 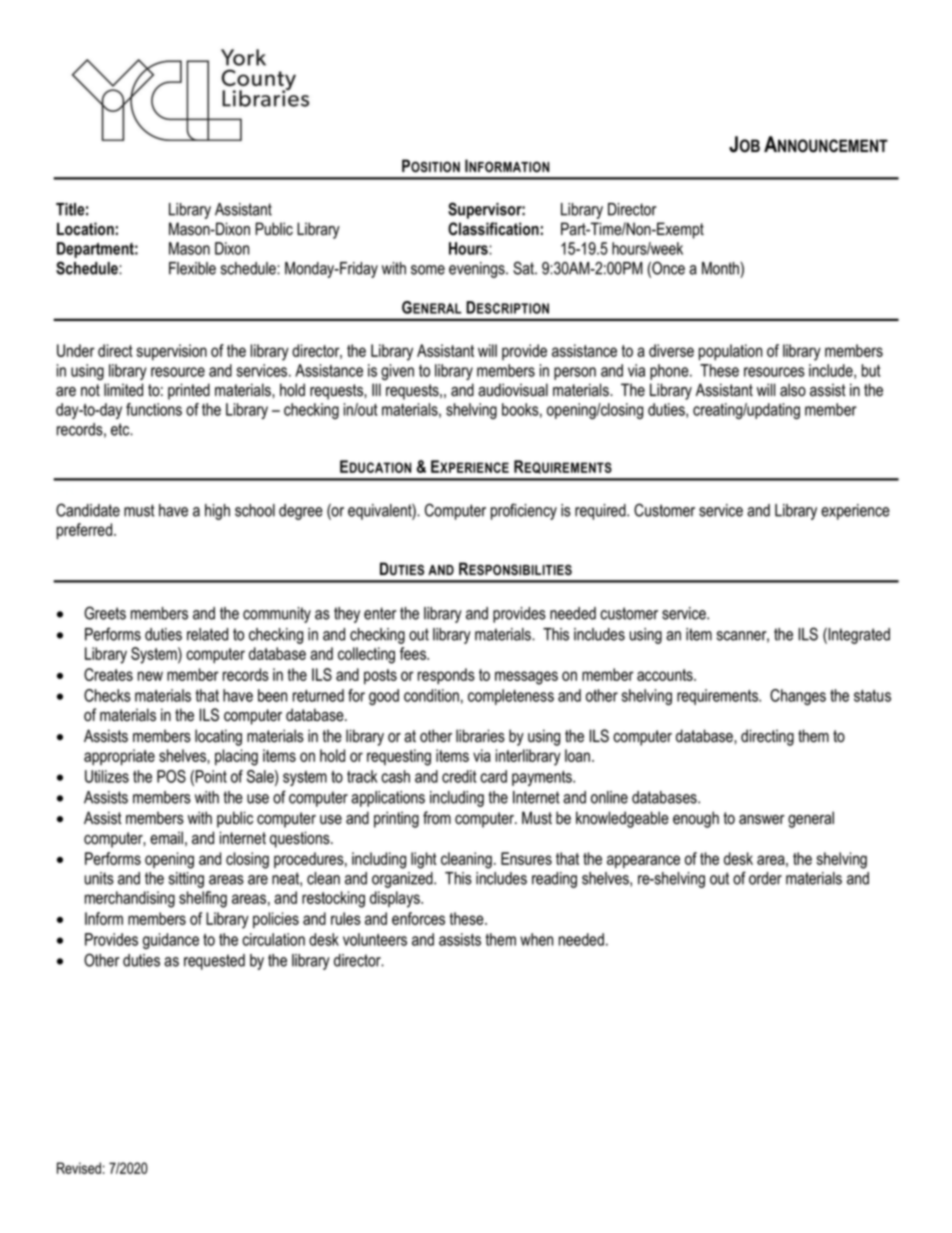 What do you see at coordinates (793, 390) in the image?
I see `also` at bounding box center [793, 390].
